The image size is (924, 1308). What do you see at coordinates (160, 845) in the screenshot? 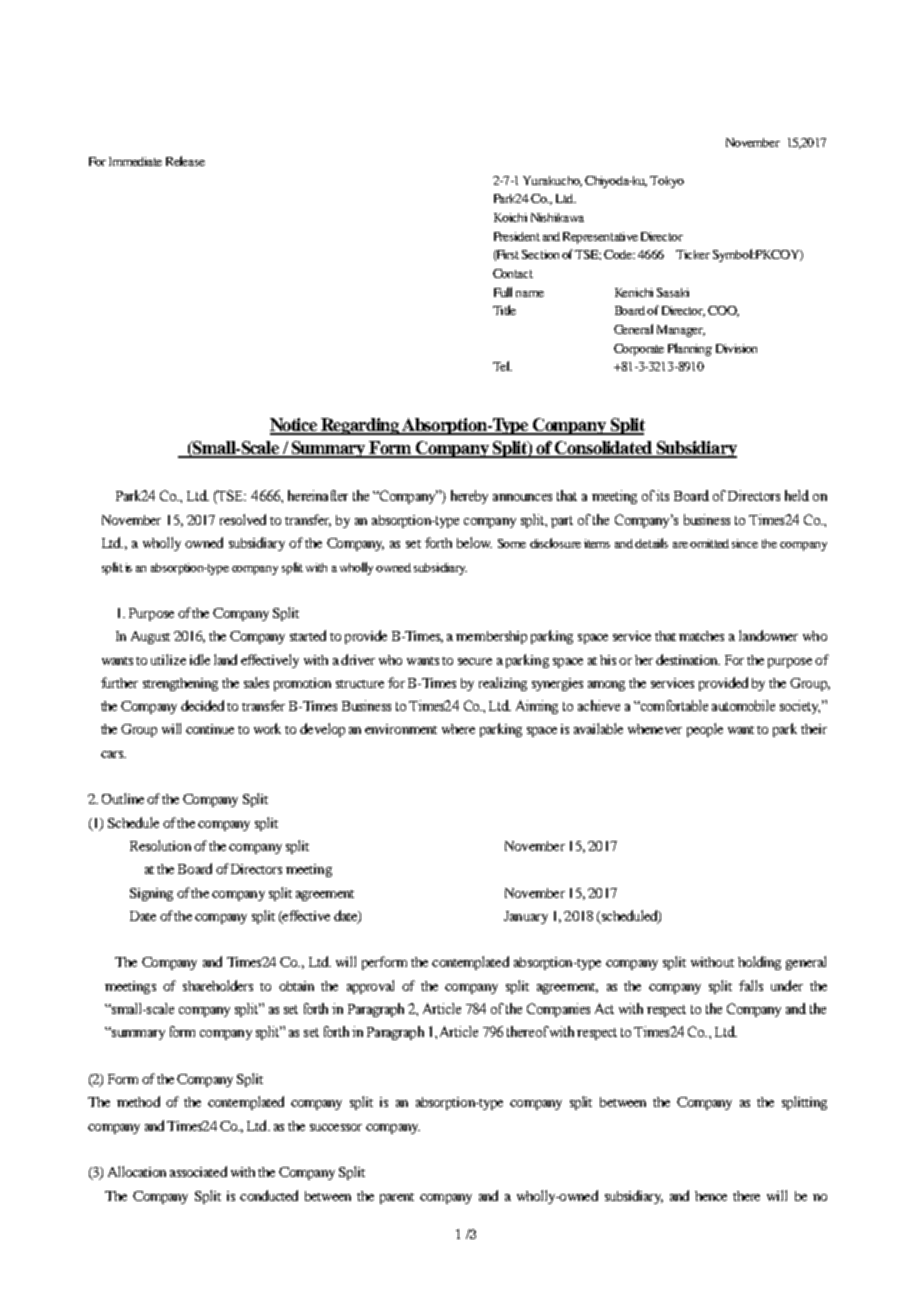
I see `Resolution` at bounding box center [160, 845].
